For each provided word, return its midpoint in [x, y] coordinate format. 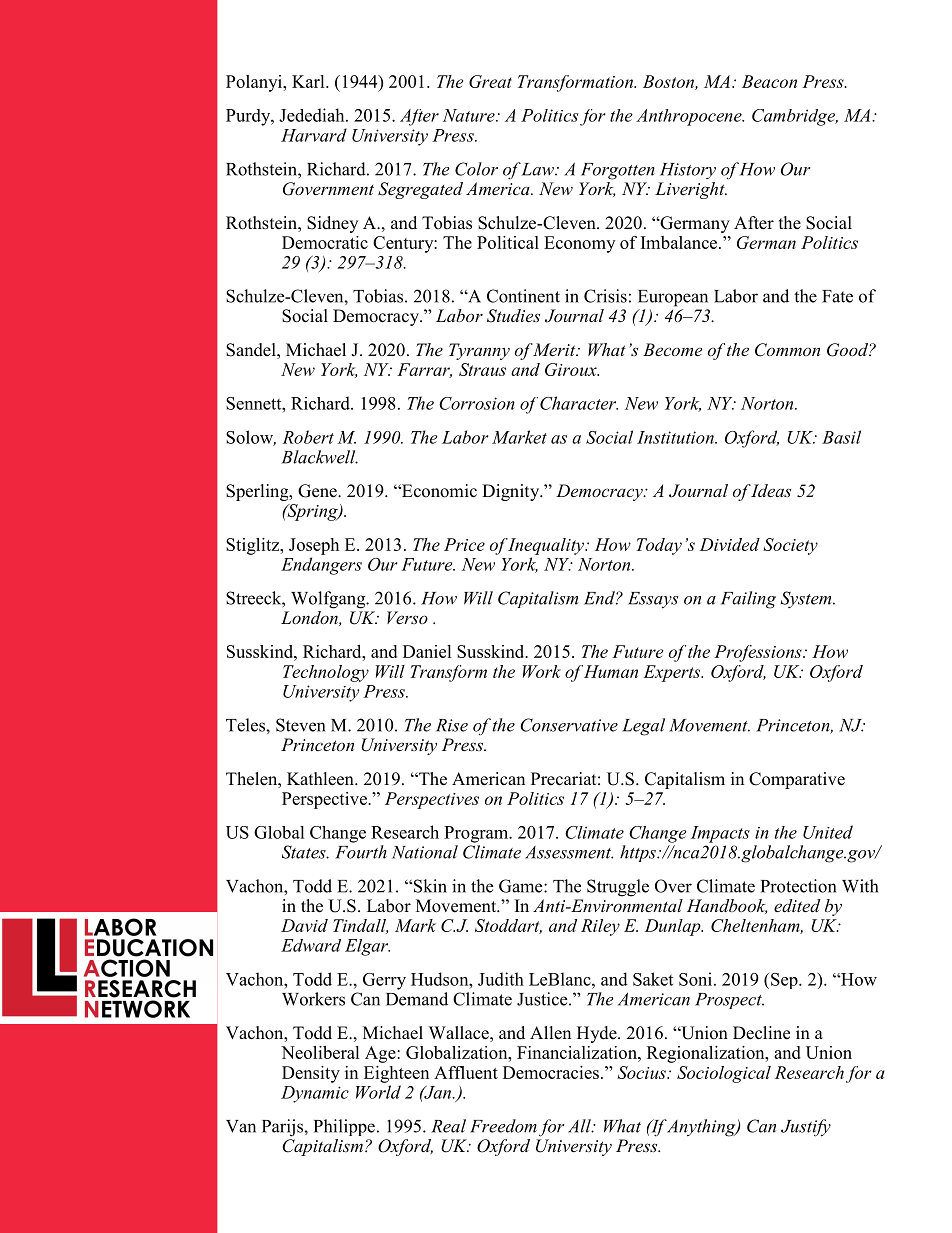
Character [579, 403]
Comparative [797, 780]
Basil [841, 437]
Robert [308, 437]
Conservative [569, 725]
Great [490, 81]
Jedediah [313, 115]
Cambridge [794, 117]
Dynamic [315, 1094]
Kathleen [321, 779]
